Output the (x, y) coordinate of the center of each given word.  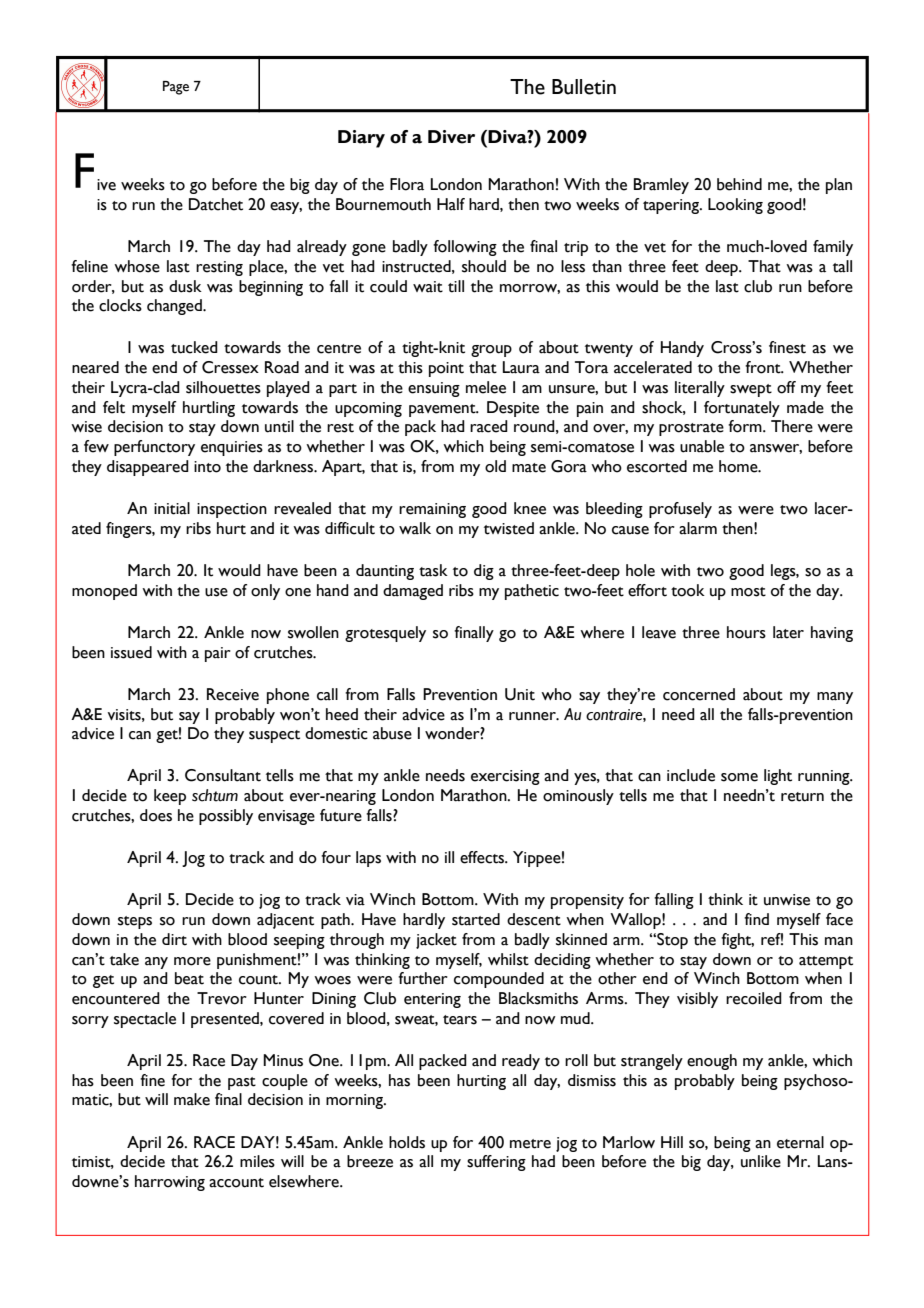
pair (218, 654)
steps (135, 922)
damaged (413, 592)
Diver (451, 137)
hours (746, 632)
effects (483, 857)
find (756, 919)
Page (176, 88)
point (446, 369)
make (192, 1099)
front (764, 367)
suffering (496, 1163)
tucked (194, 347)
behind (739, 184)
